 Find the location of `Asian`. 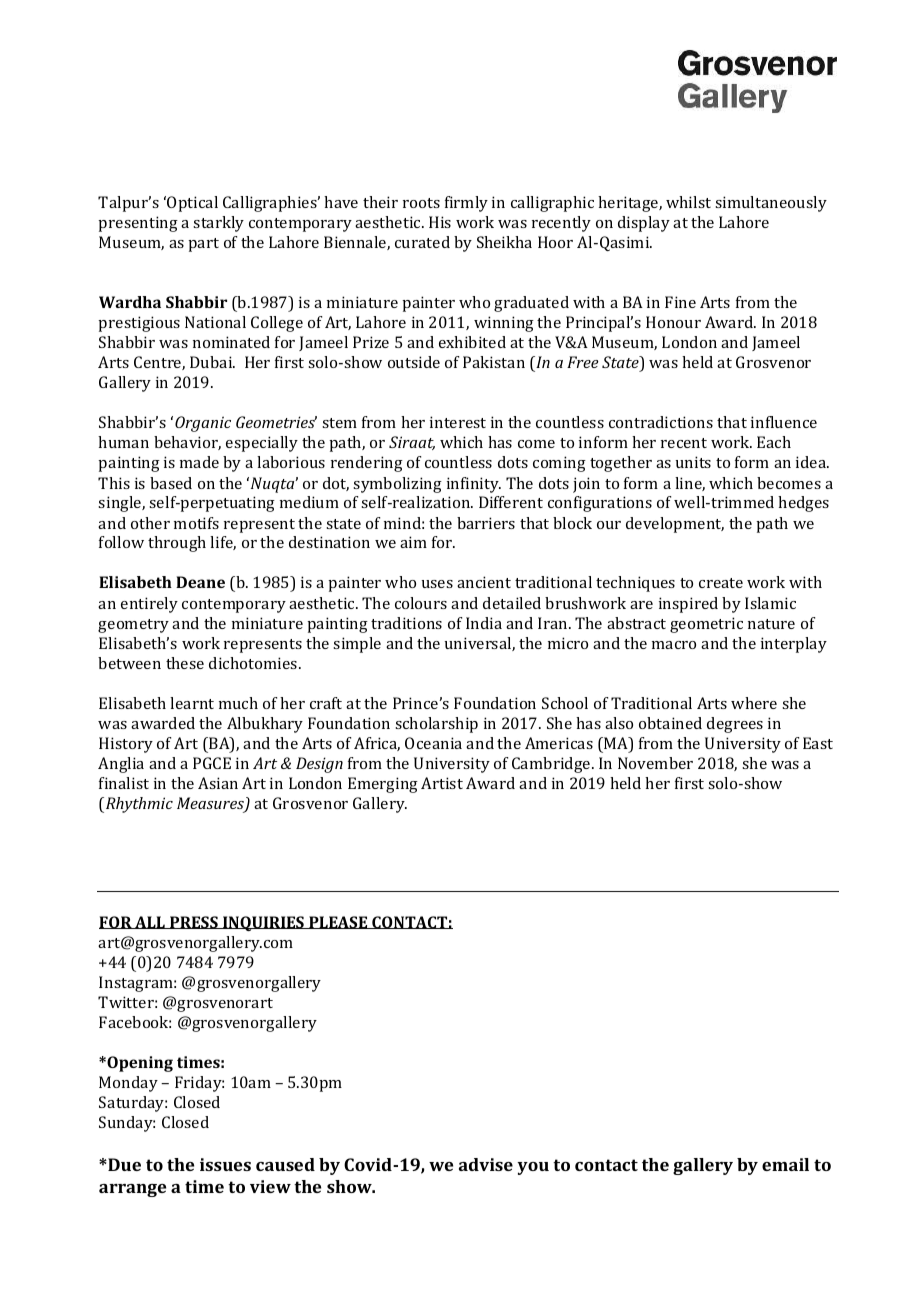

Asian is located at coordinates (218, 783).
